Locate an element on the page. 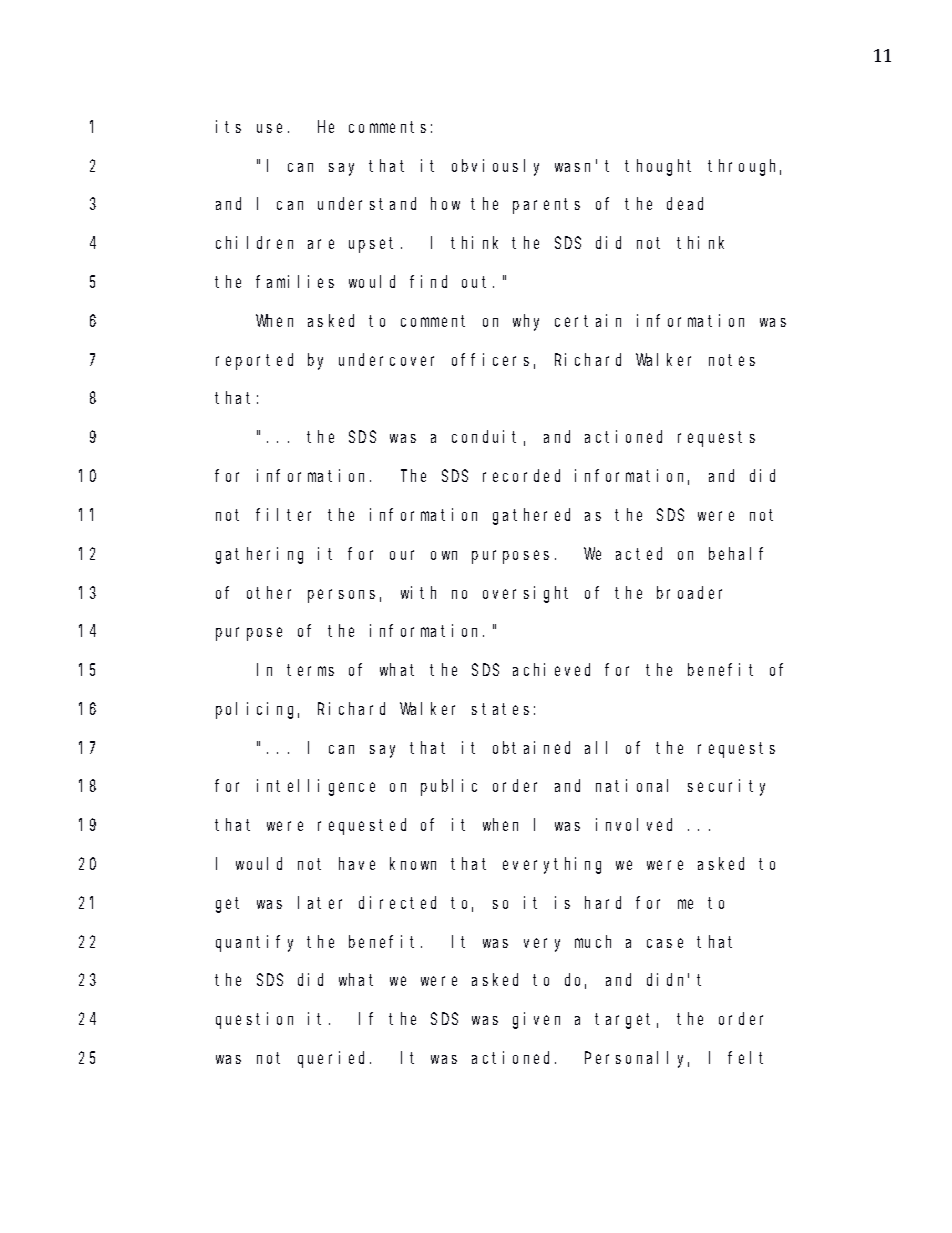 The height and width of the document is (1233, 952). through is located at coordinates (744, 167).
